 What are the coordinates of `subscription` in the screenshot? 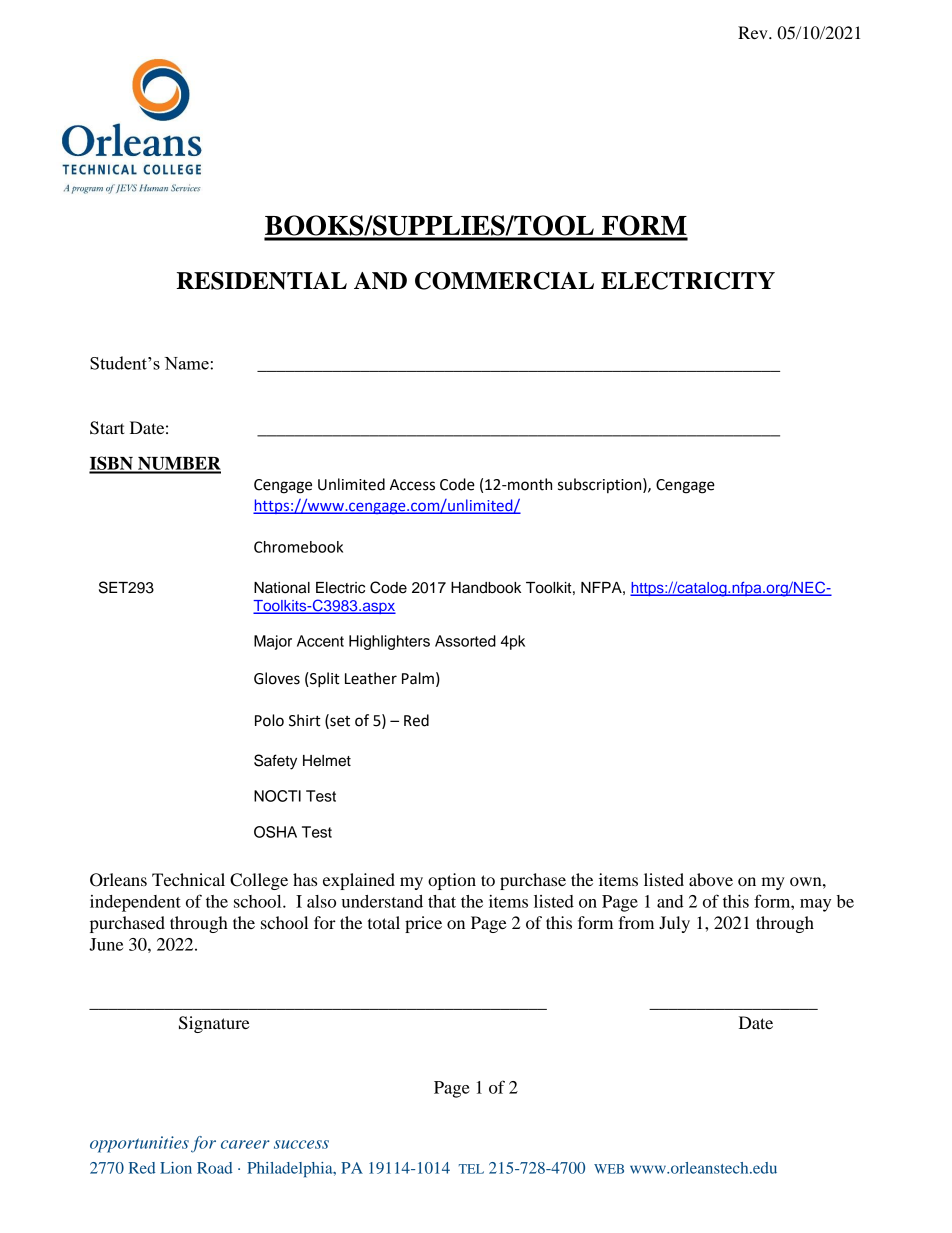 It's located at (601, 485).
